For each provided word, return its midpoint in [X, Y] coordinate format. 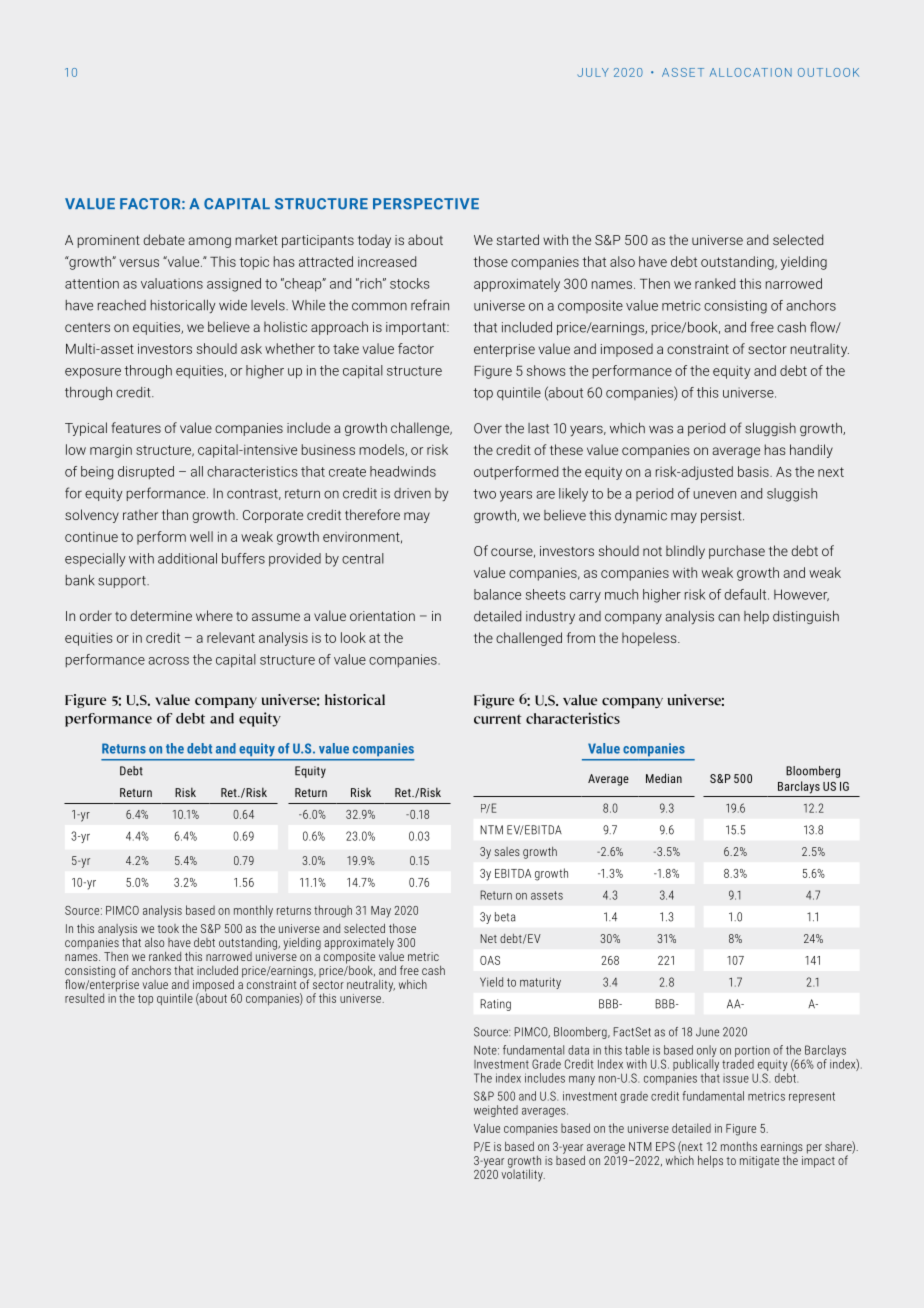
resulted [84, 998]
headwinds [403, 471]
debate [164, 239]
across [168, 661]
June [707, 1032]
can [729, 617]
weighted [496, 1111]
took [168, 928]
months [739, 1146]
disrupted [146, 473]
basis [754, 471]
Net [489, 938]
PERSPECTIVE [426, 204]
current [498, 719]
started [518, 239]
